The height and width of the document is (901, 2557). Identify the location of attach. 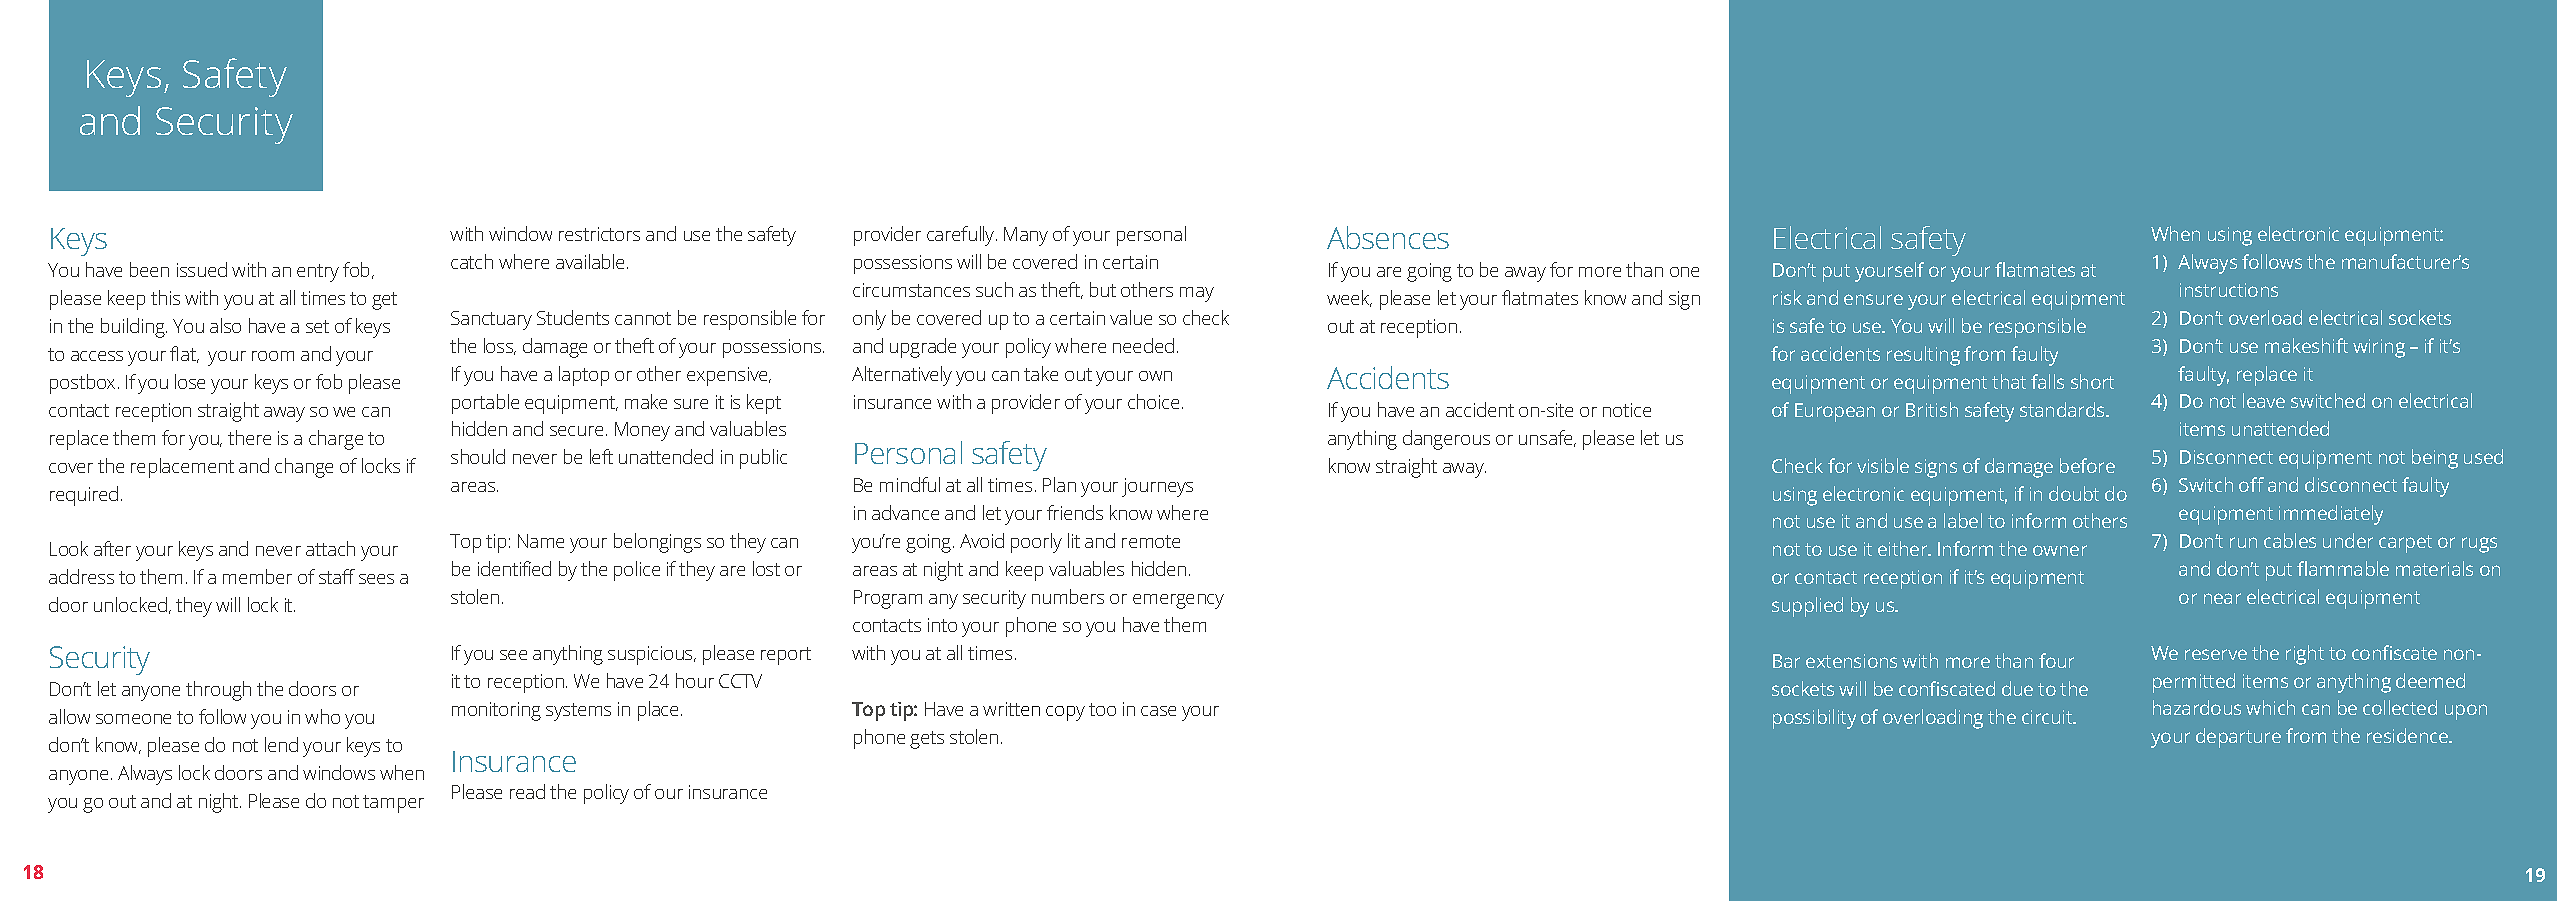
(330, 548).
